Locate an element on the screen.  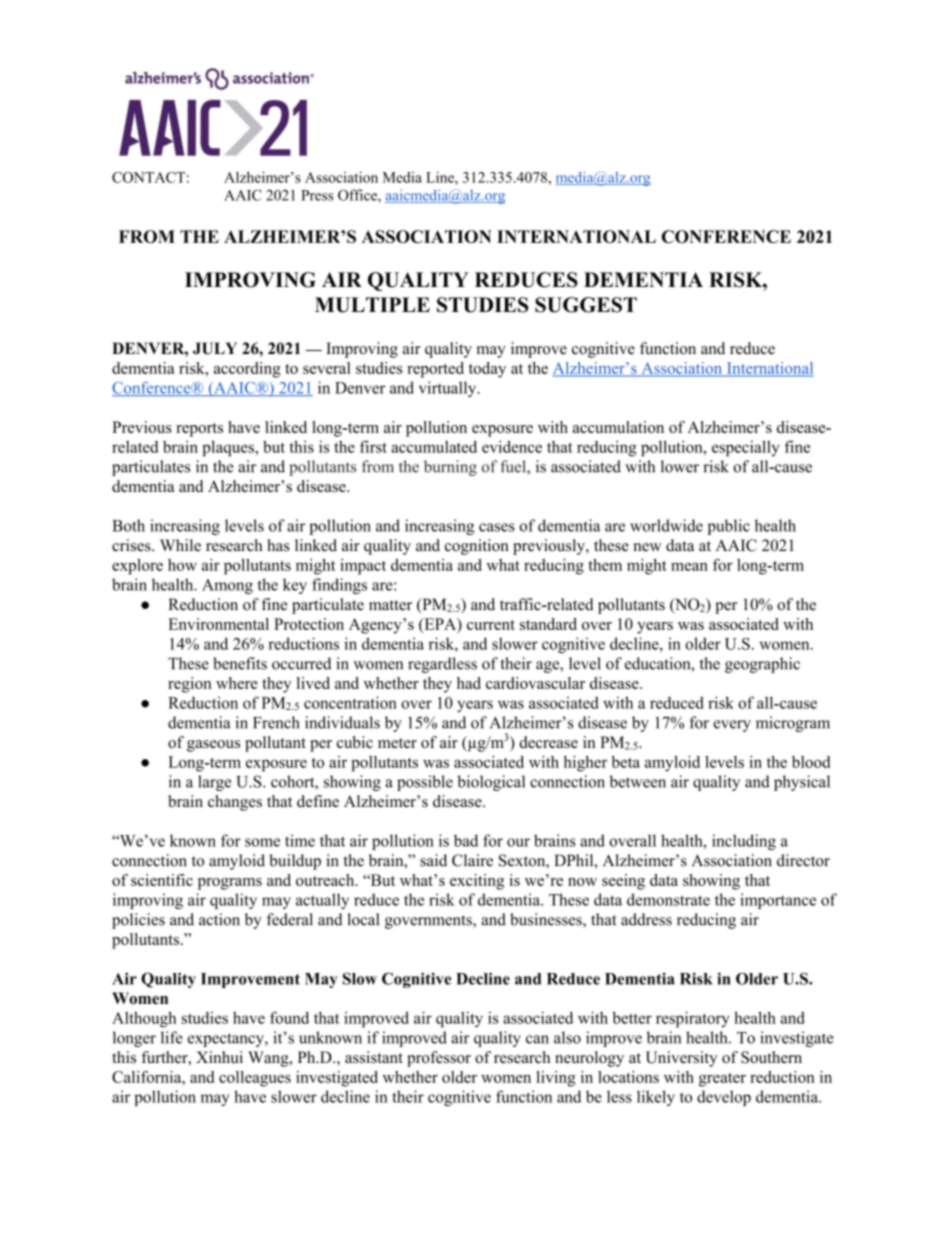
especially is located at coordinates (746, 448).
